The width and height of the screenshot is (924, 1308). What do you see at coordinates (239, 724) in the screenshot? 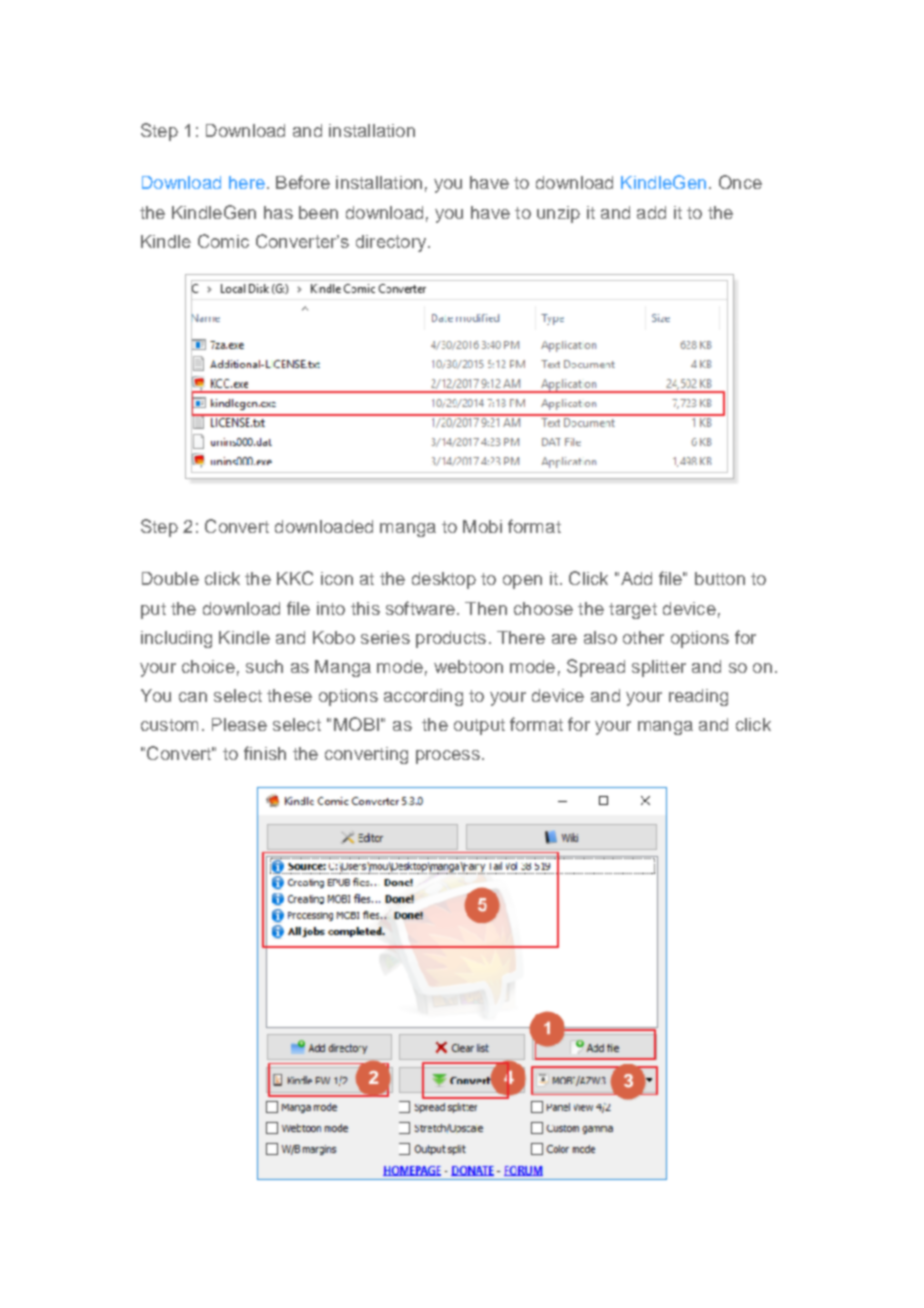
I see `Please` at bounding box center [239, 724].
